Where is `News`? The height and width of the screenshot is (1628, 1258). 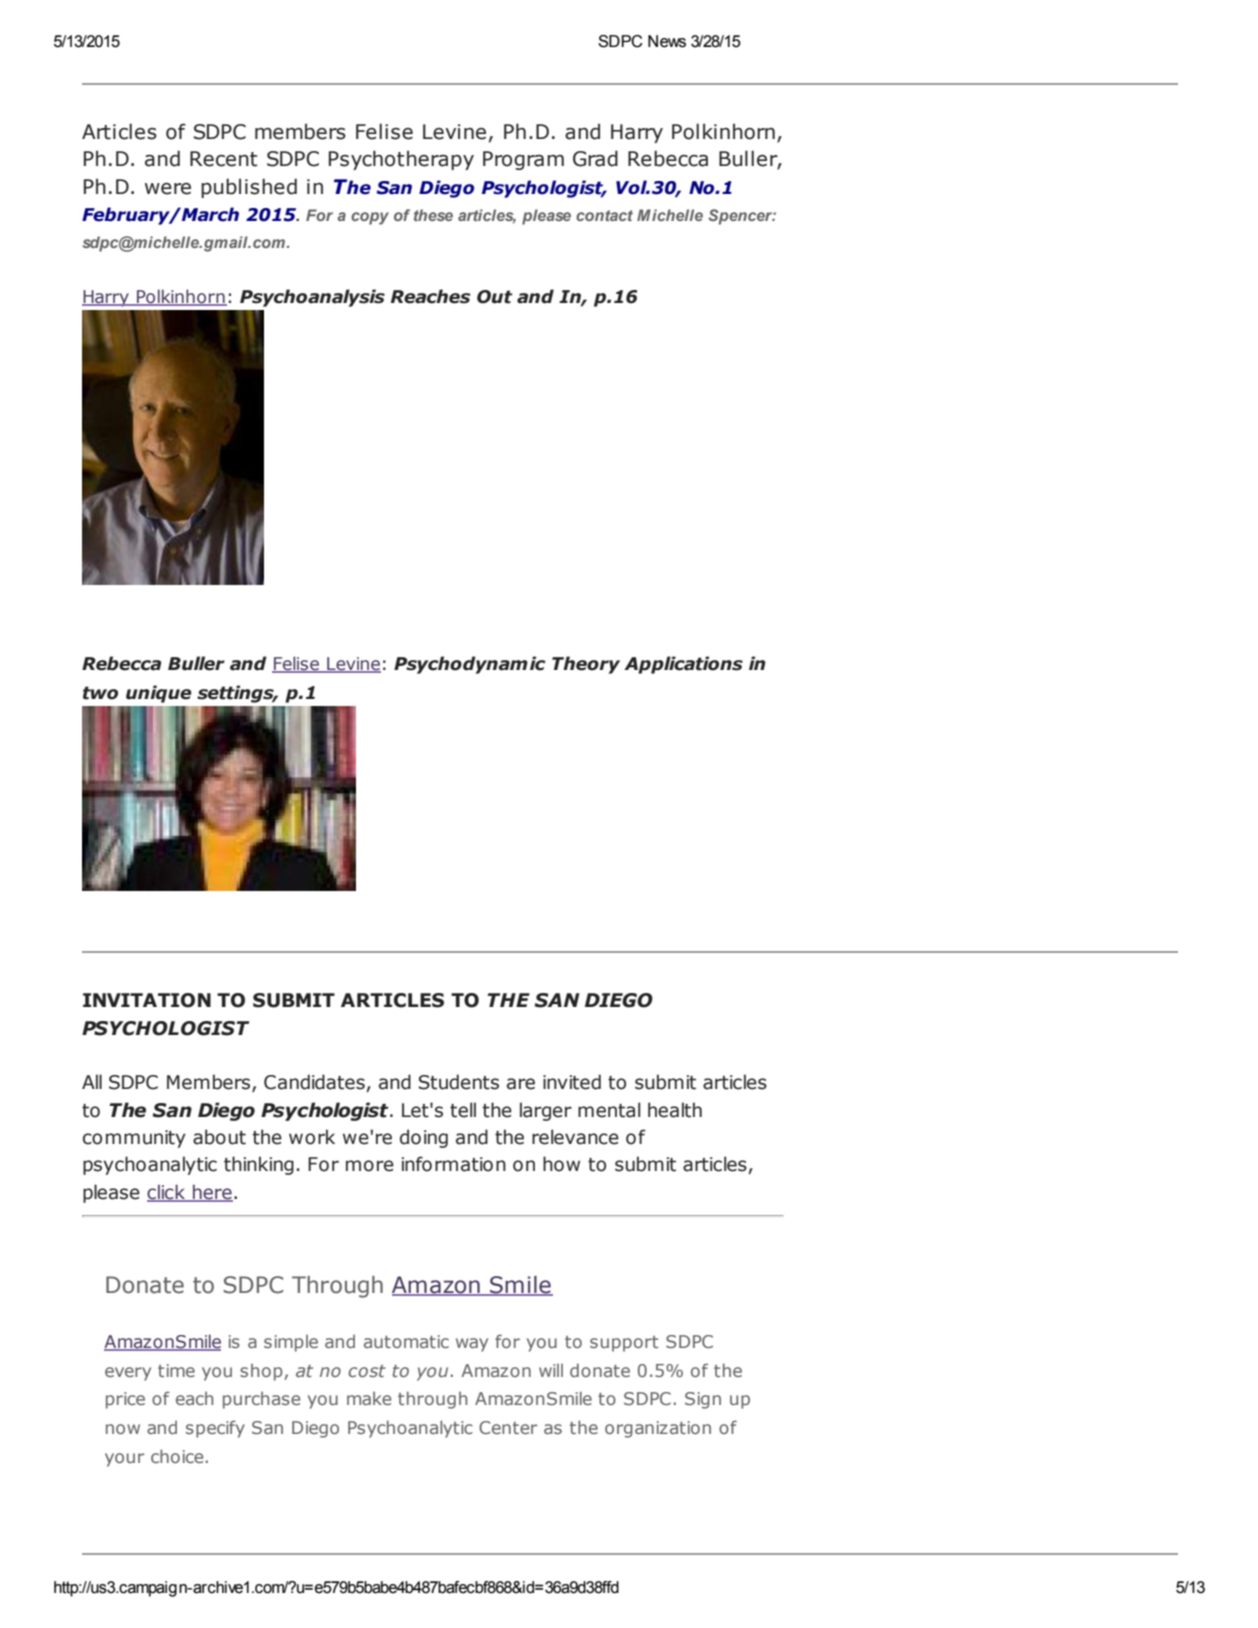
News is located at coordinates (667, 41).
